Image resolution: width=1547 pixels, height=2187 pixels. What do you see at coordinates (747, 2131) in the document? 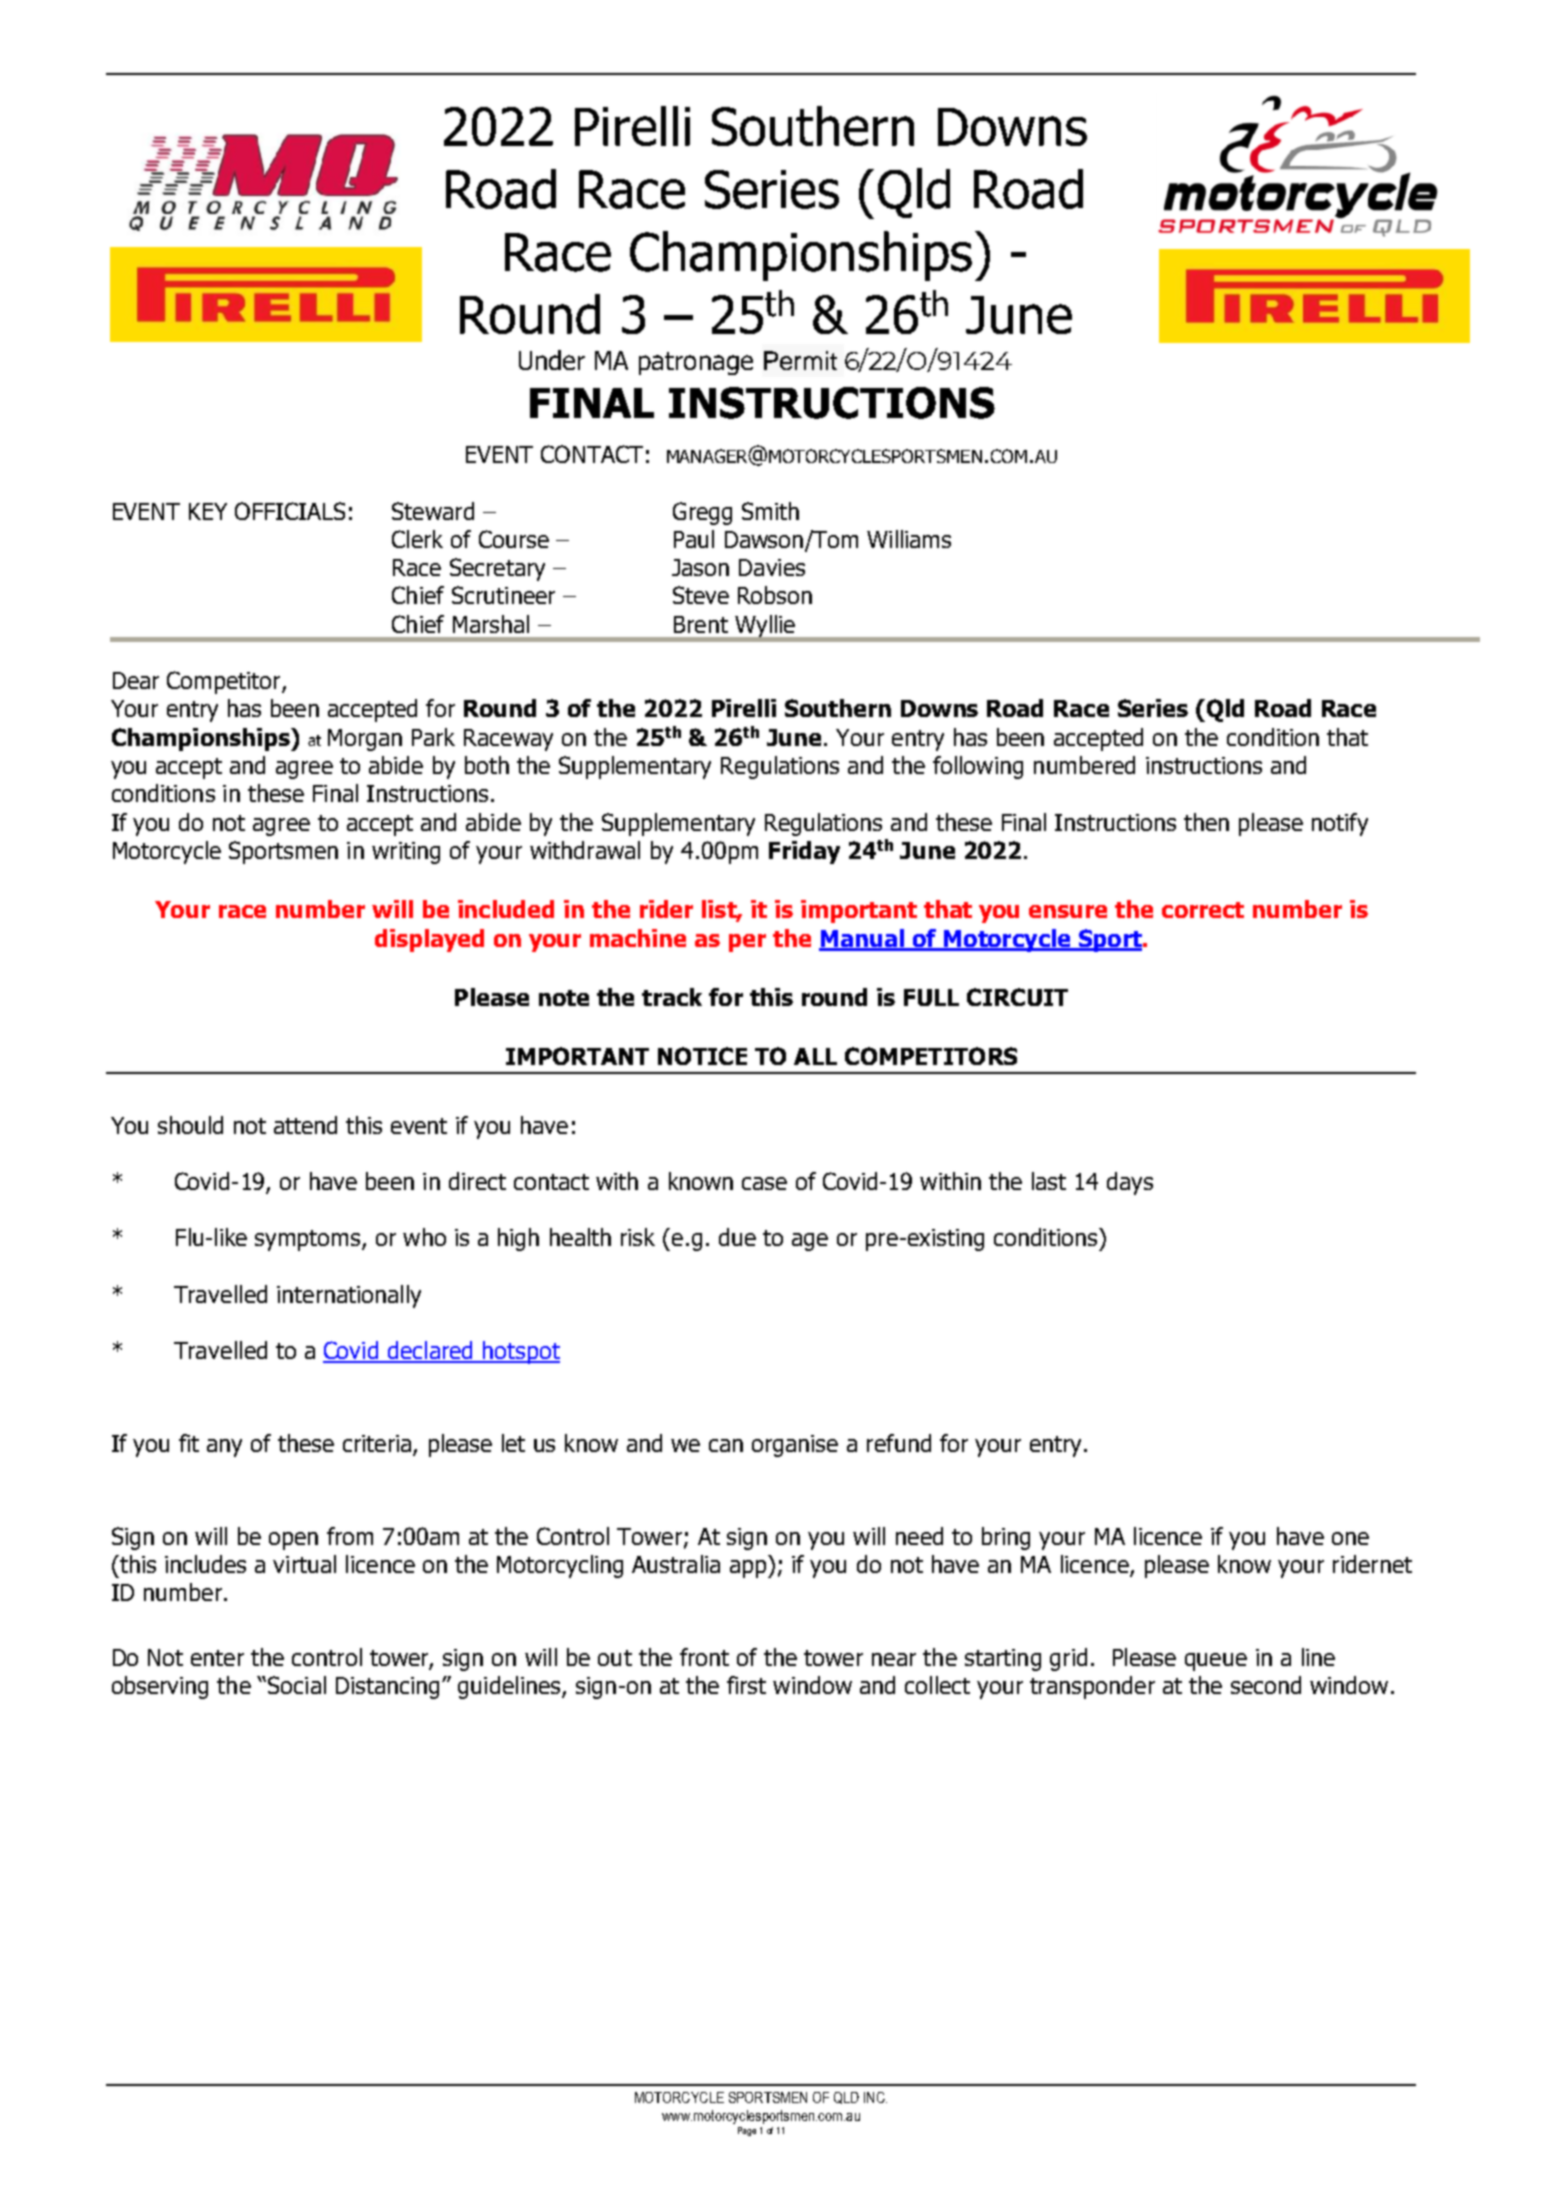
I see `Page` at bounding box center [747, 2131].
